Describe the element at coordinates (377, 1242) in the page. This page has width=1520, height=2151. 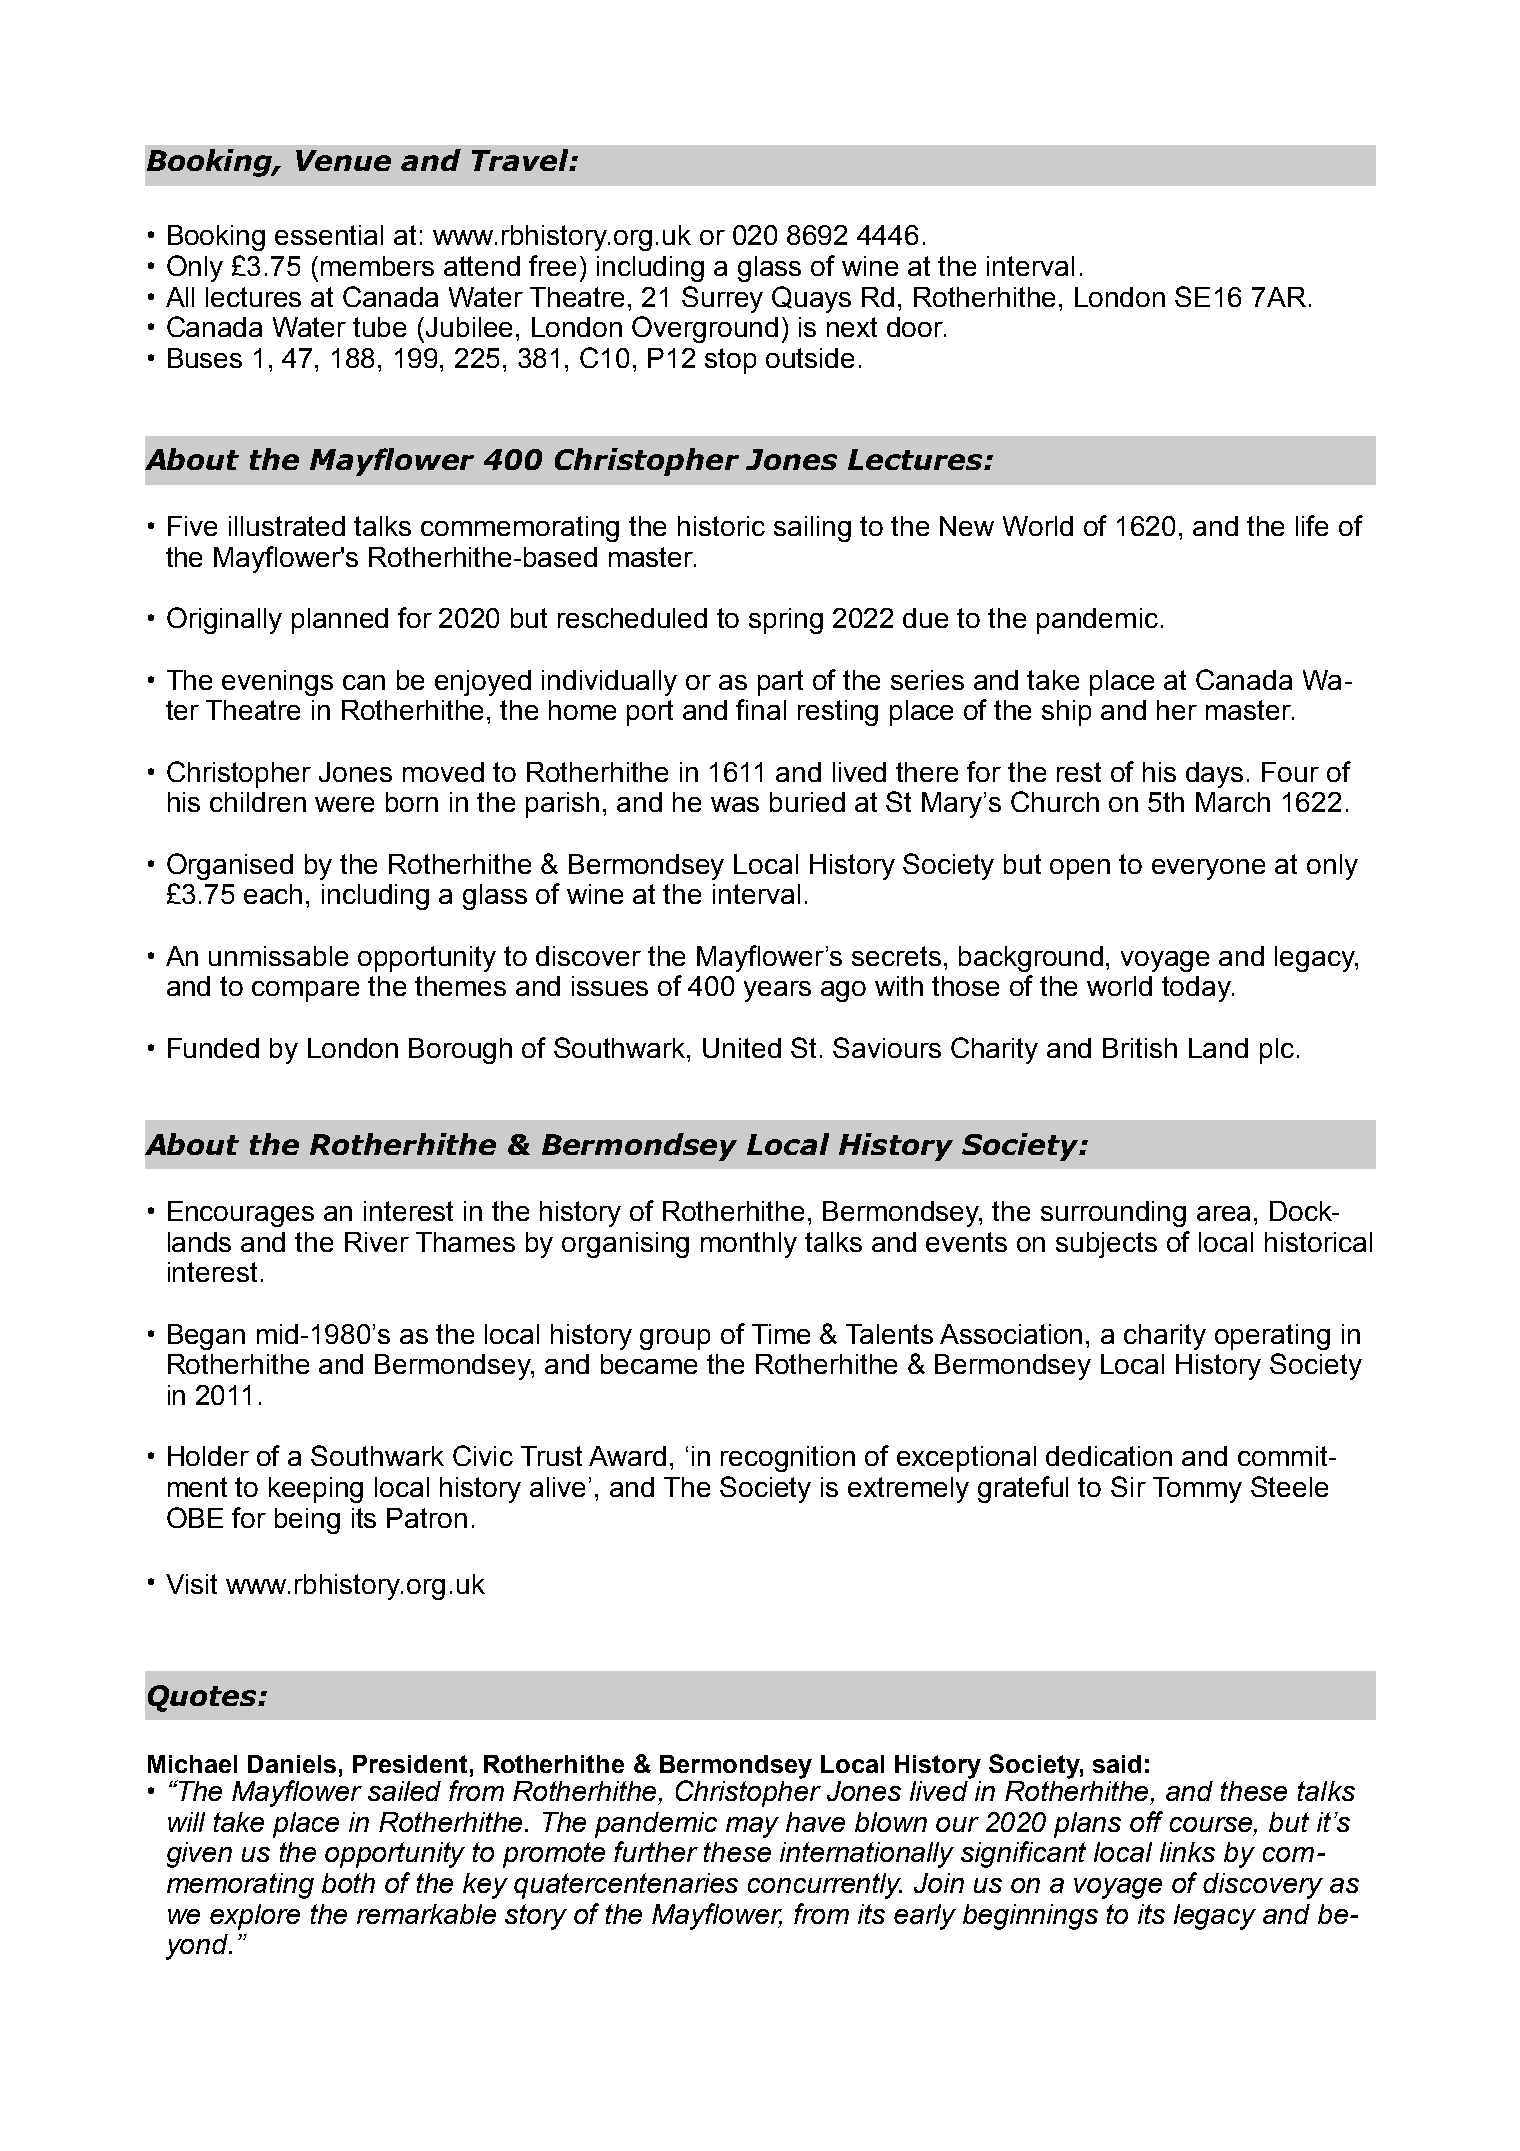
I see `River` at that location.
